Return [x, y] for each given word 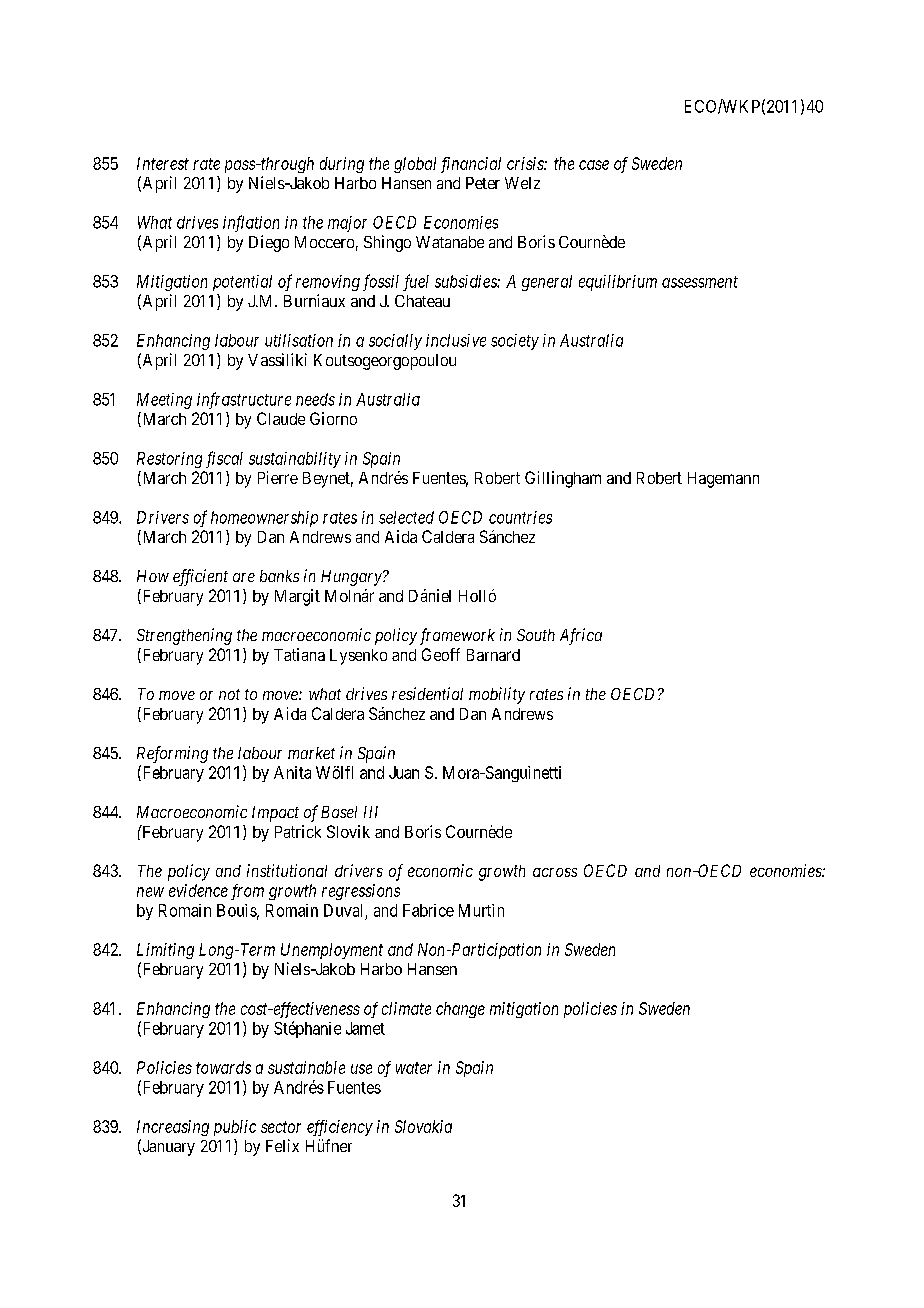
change [460, 1010]
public [235, 1128]
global [415, 165]
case [594, 165]
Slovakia [423, 1126]
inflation [251, 223]
